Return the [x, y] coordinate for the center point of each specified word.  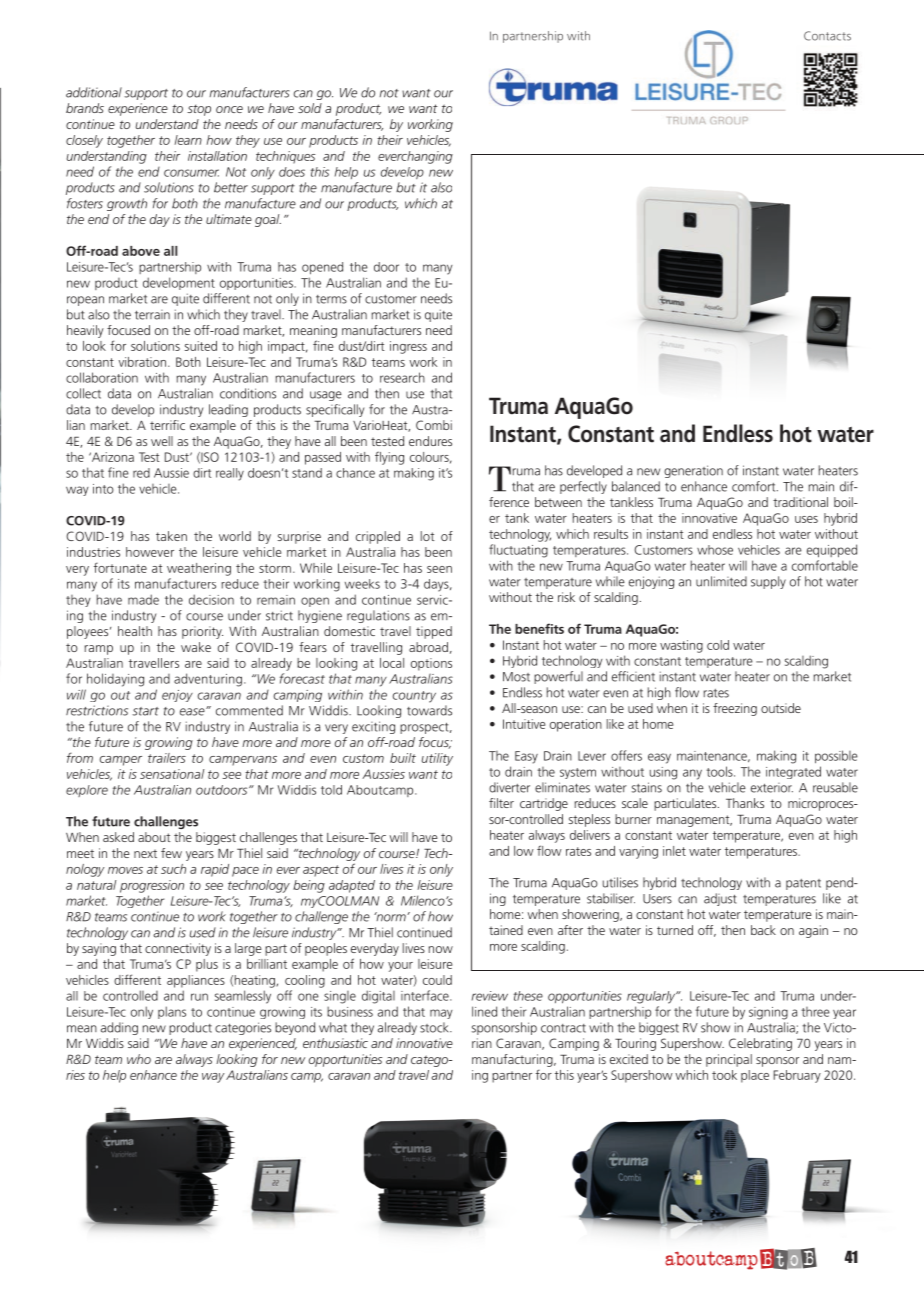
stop [199, 110]
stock [435, 1027]
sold [310, 108]
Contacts [827, 36]
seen [439, 569]
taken [171, 536]
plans [172, 1012]
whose [715, 550]
